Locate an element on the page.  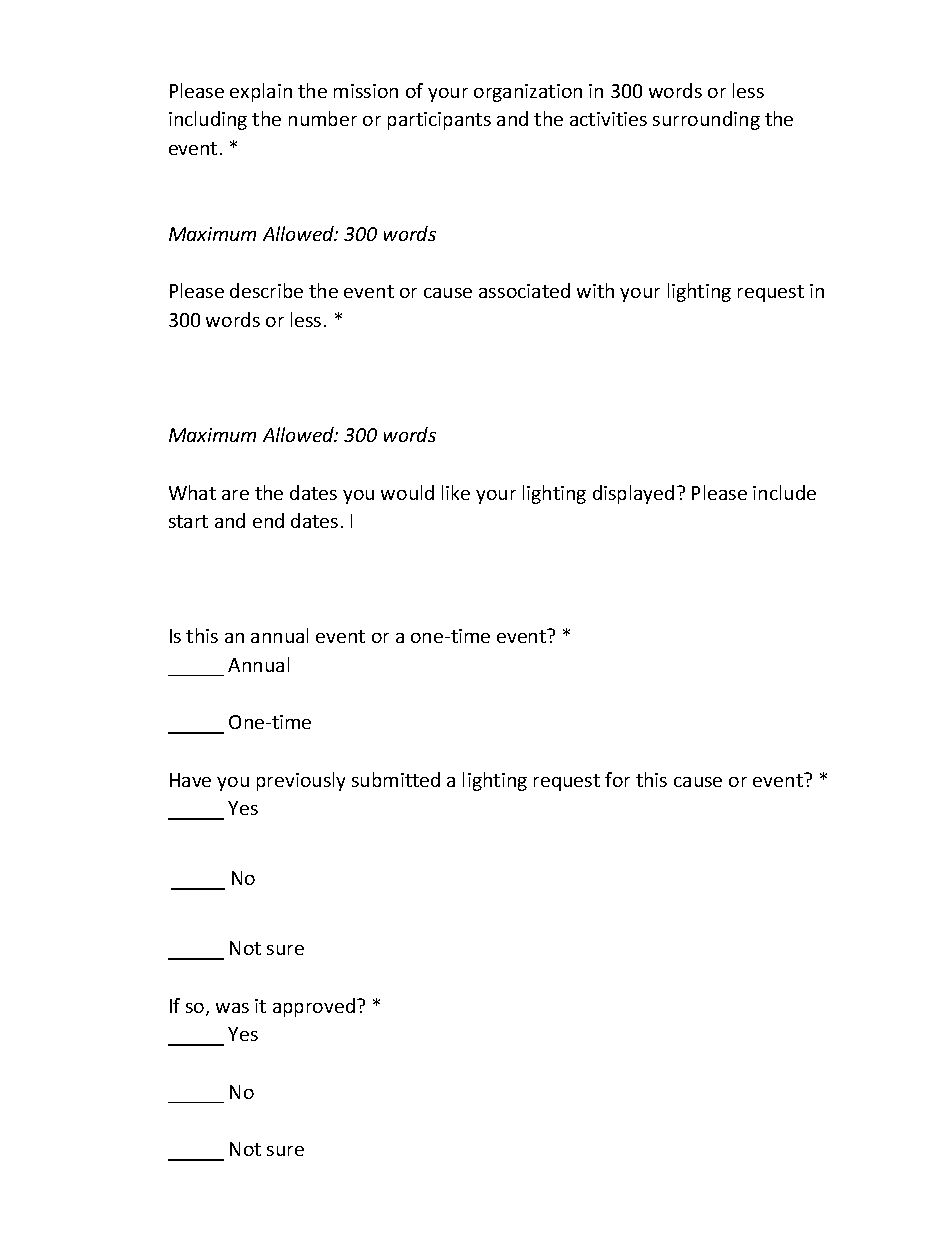
explain is located at coordinates (261, 92).
